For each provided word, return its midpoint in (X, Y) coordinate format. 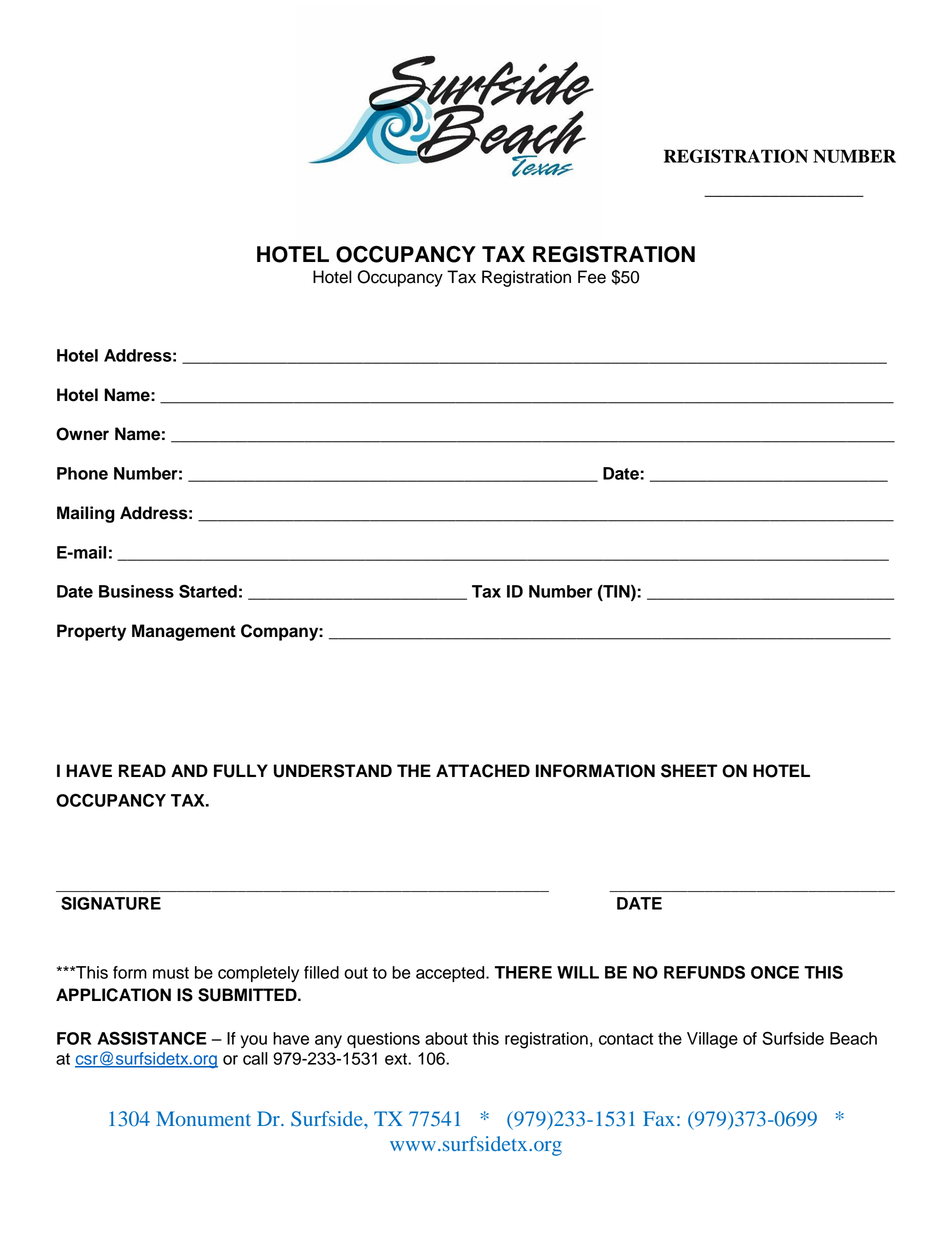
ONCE (775, 972)
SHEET (689, 771)
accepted (451, 974)
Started (208, 591)
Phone (82, 473)
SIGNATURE (111, 903)
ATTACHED (483, 771)
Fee (592, 277)
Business (136, 591)
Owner (82, 434)
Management (184, 632)
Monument (203, 1118)
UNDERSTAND (333, 771)
